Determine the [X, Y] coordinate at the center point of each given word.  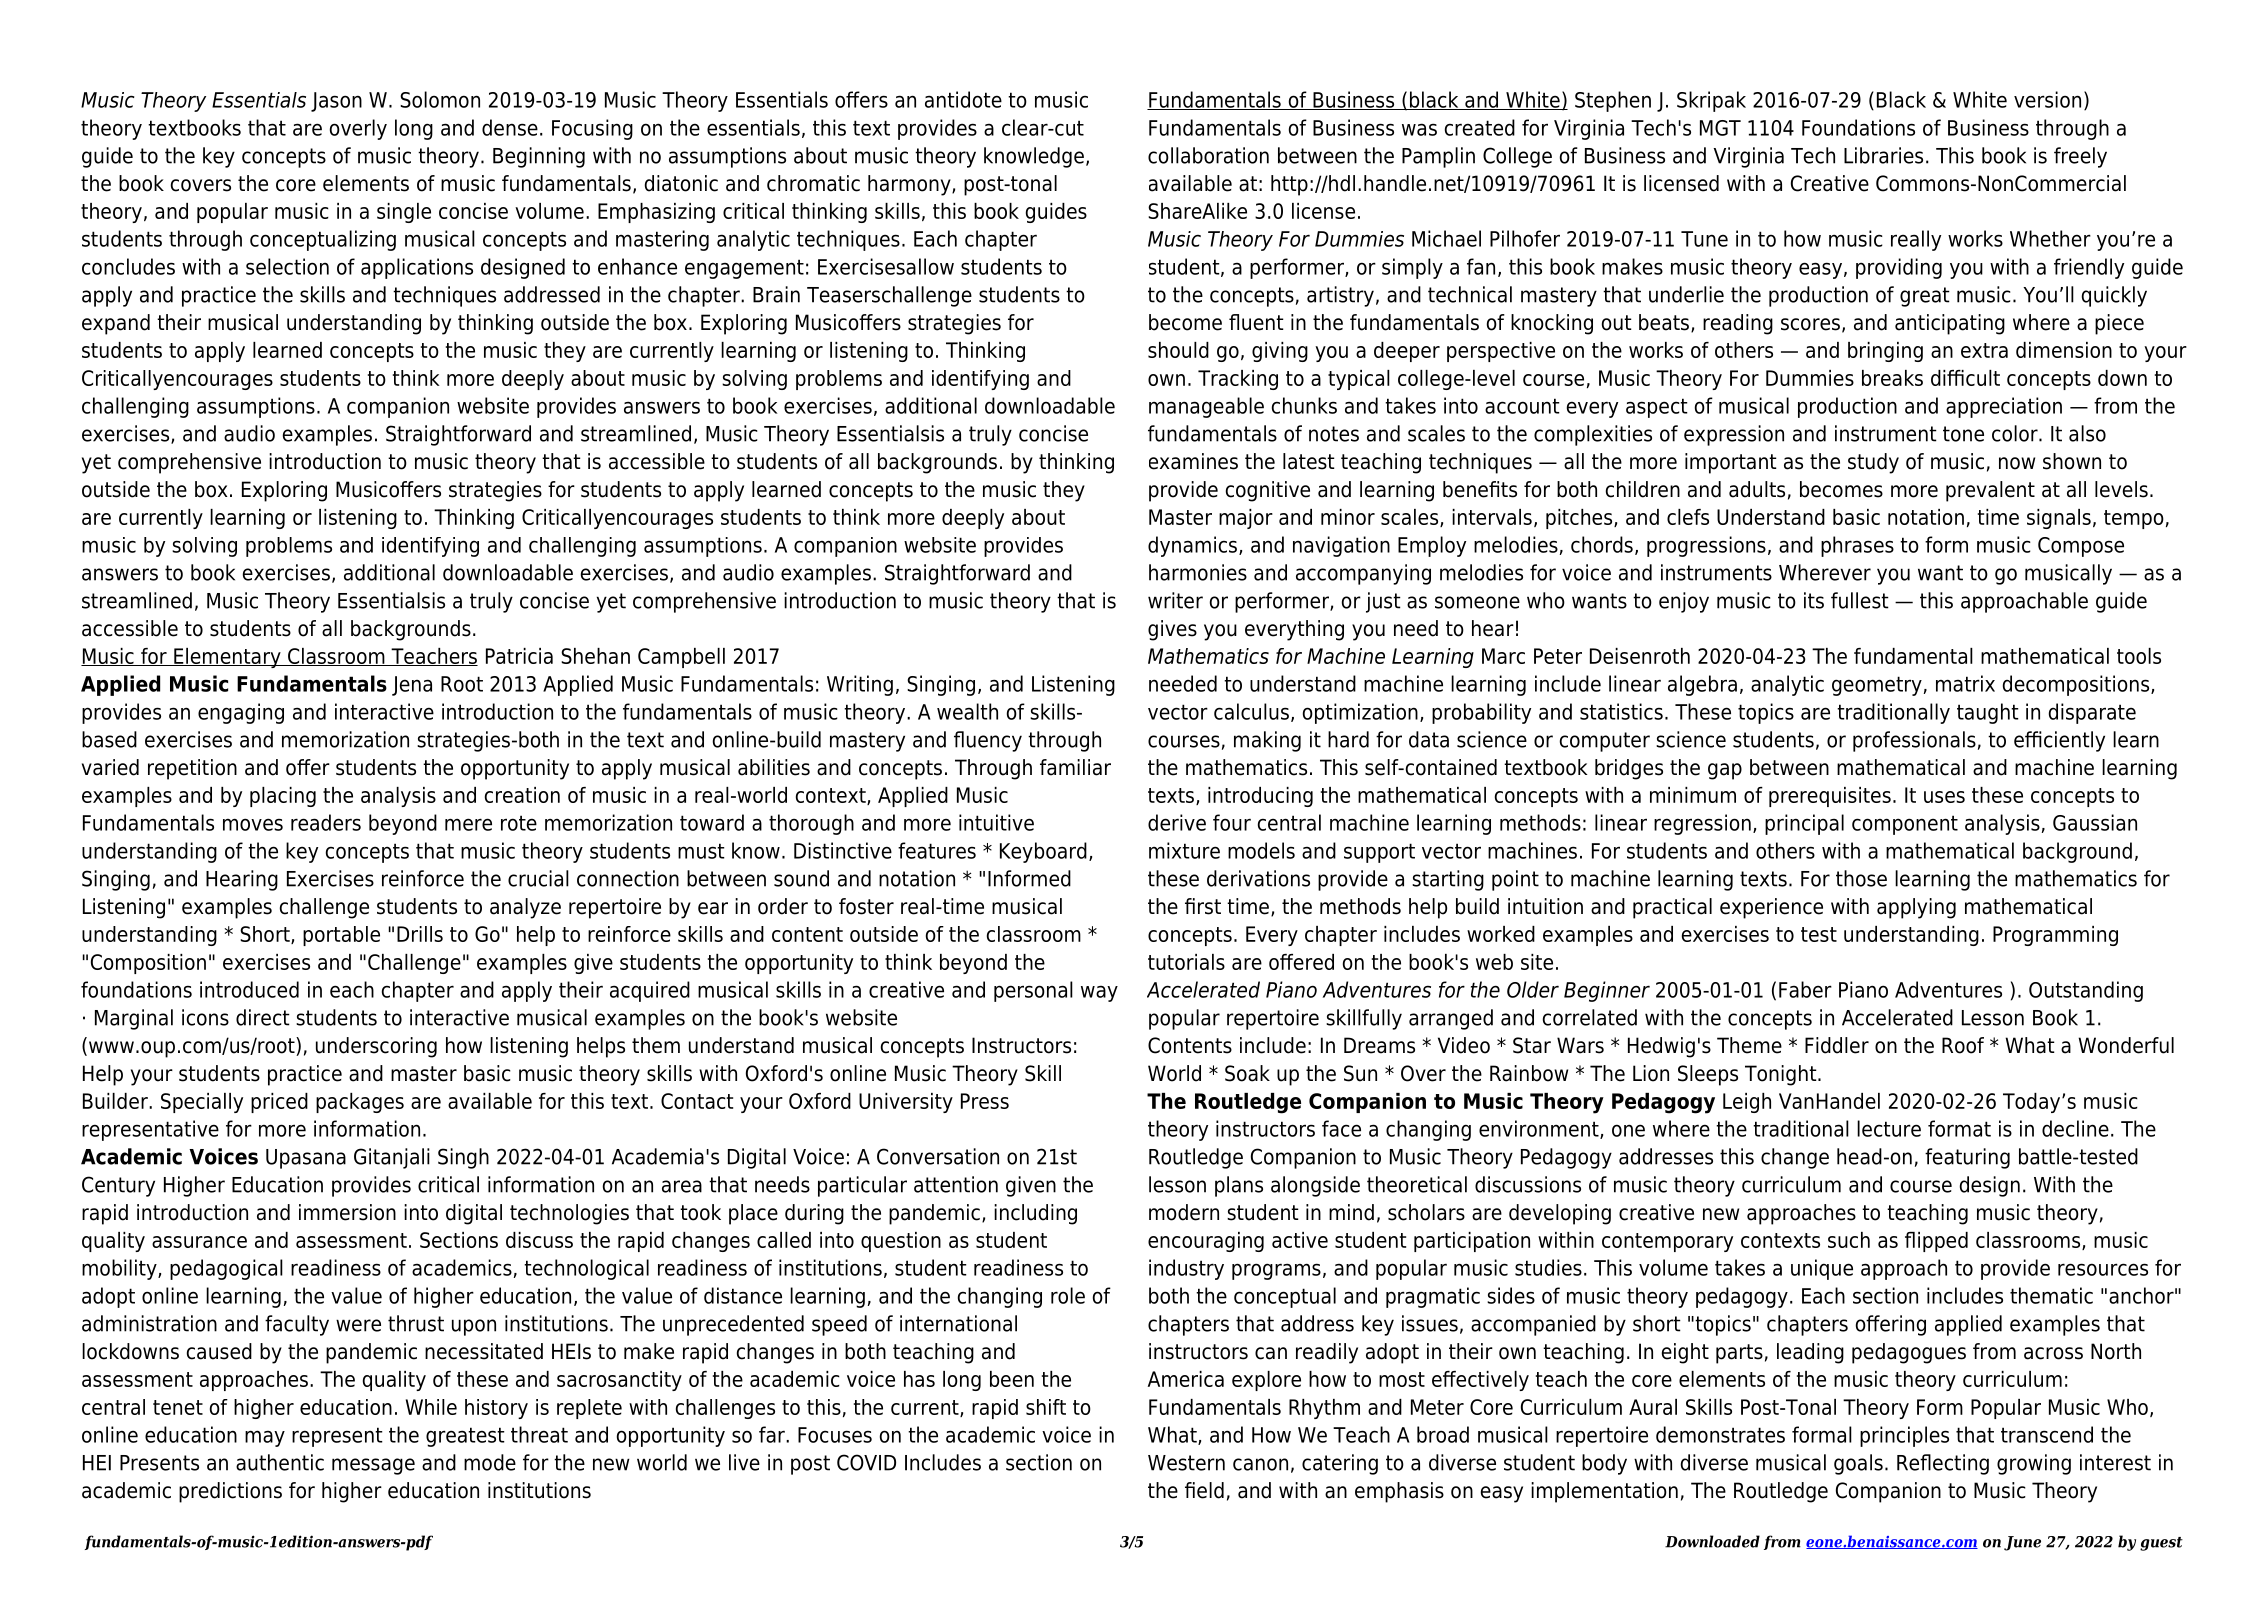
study [1873, 463]
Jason [336, 102]
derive [1177, 822]
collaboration [1208, 155]
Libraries [1883, 155]
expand [116, 324]
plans [1239, 1186]
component [1905, 825]
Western [1186, 1463]
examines [1193, 461]
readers [326, 822]
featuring [1967, 1158]
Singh [463, 1158]
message [373, 1466]
